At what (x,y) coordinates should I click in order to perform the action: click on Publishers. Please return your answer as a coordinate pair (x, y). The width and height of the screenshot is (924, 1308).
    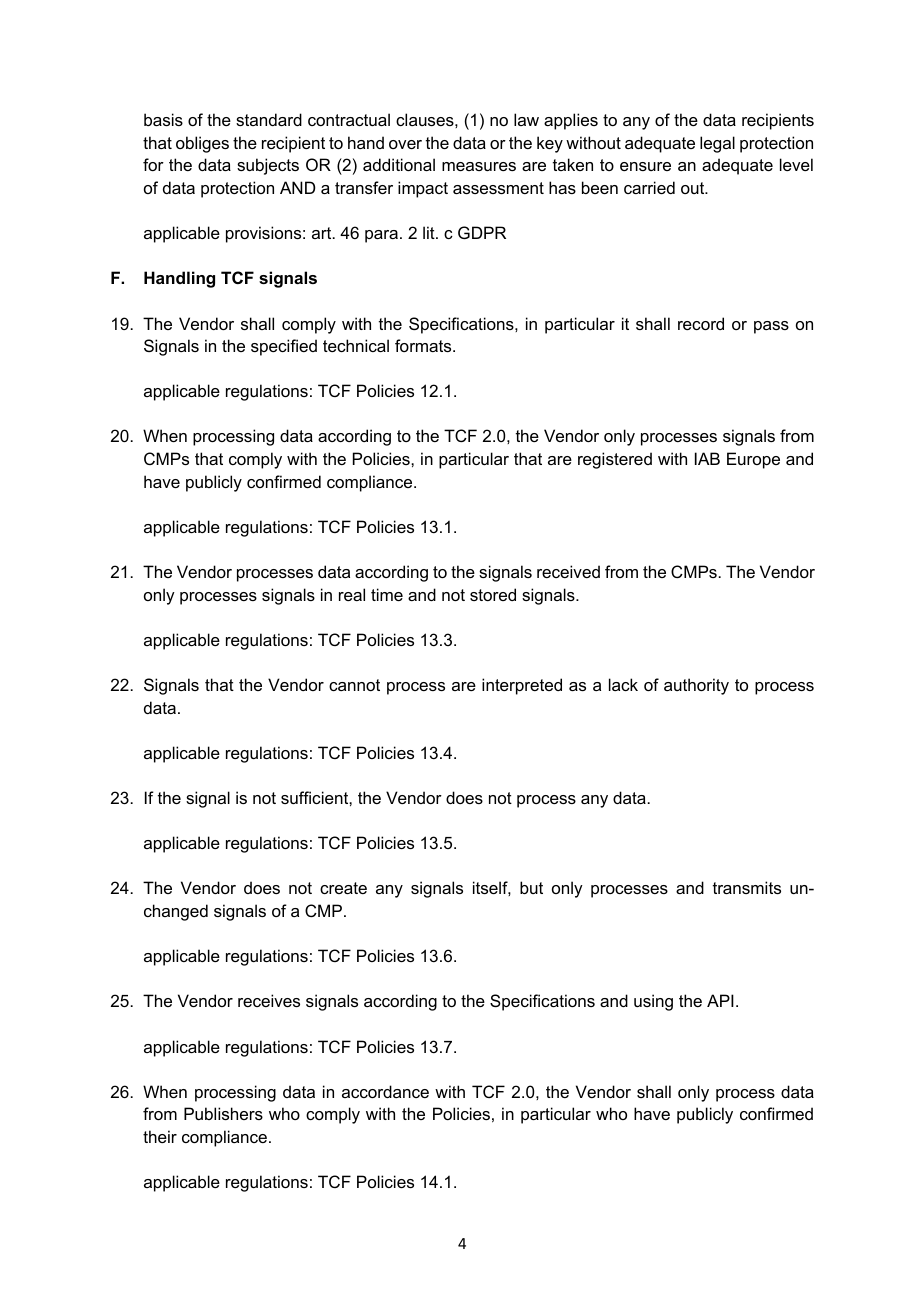
    Looking at the image, I should click on (223, 1113).
